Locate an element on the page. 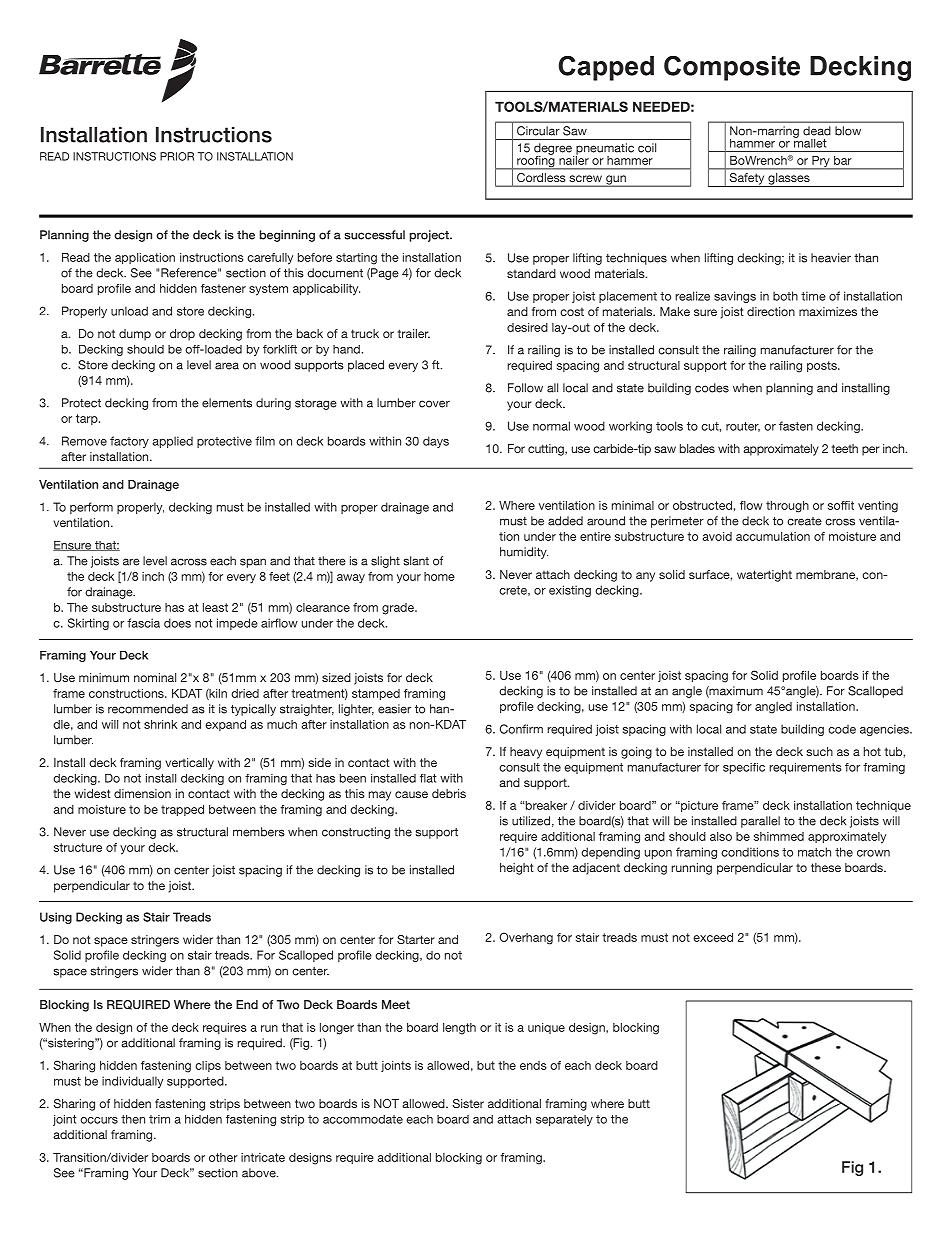  debris is located at coordinates (449, 793).
